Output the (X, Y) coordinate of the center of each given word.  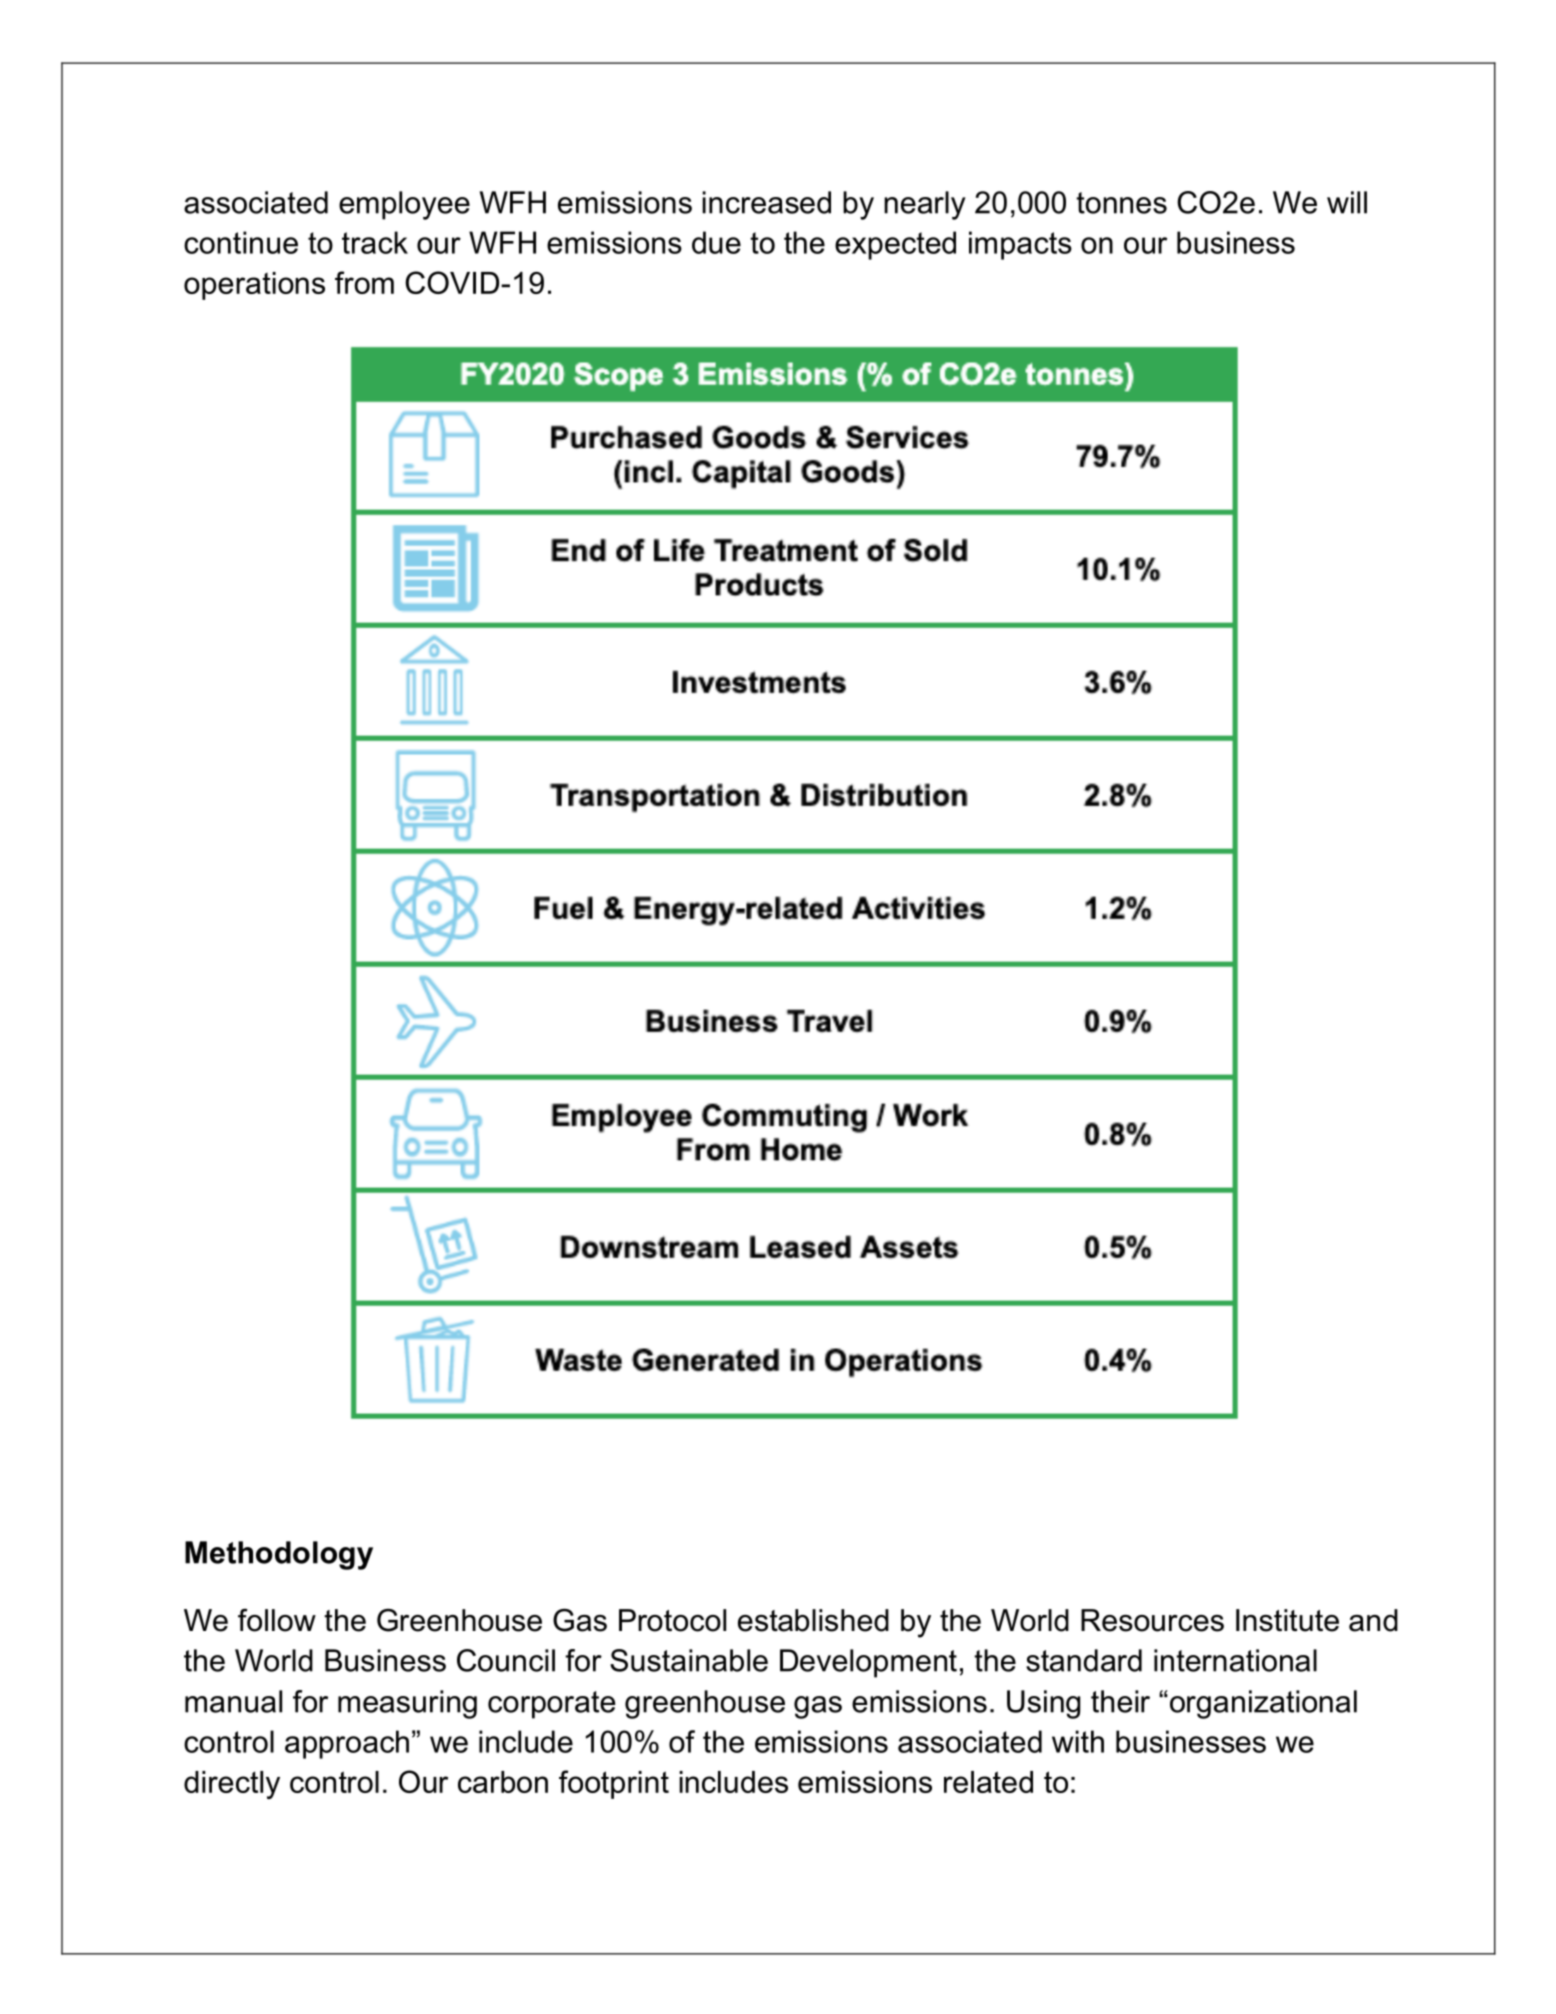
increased (766, 202)
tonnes (1121, 203)
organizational (1262, 1704)
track (375, 242)
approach (347, 1744)
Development (868, 1663)
